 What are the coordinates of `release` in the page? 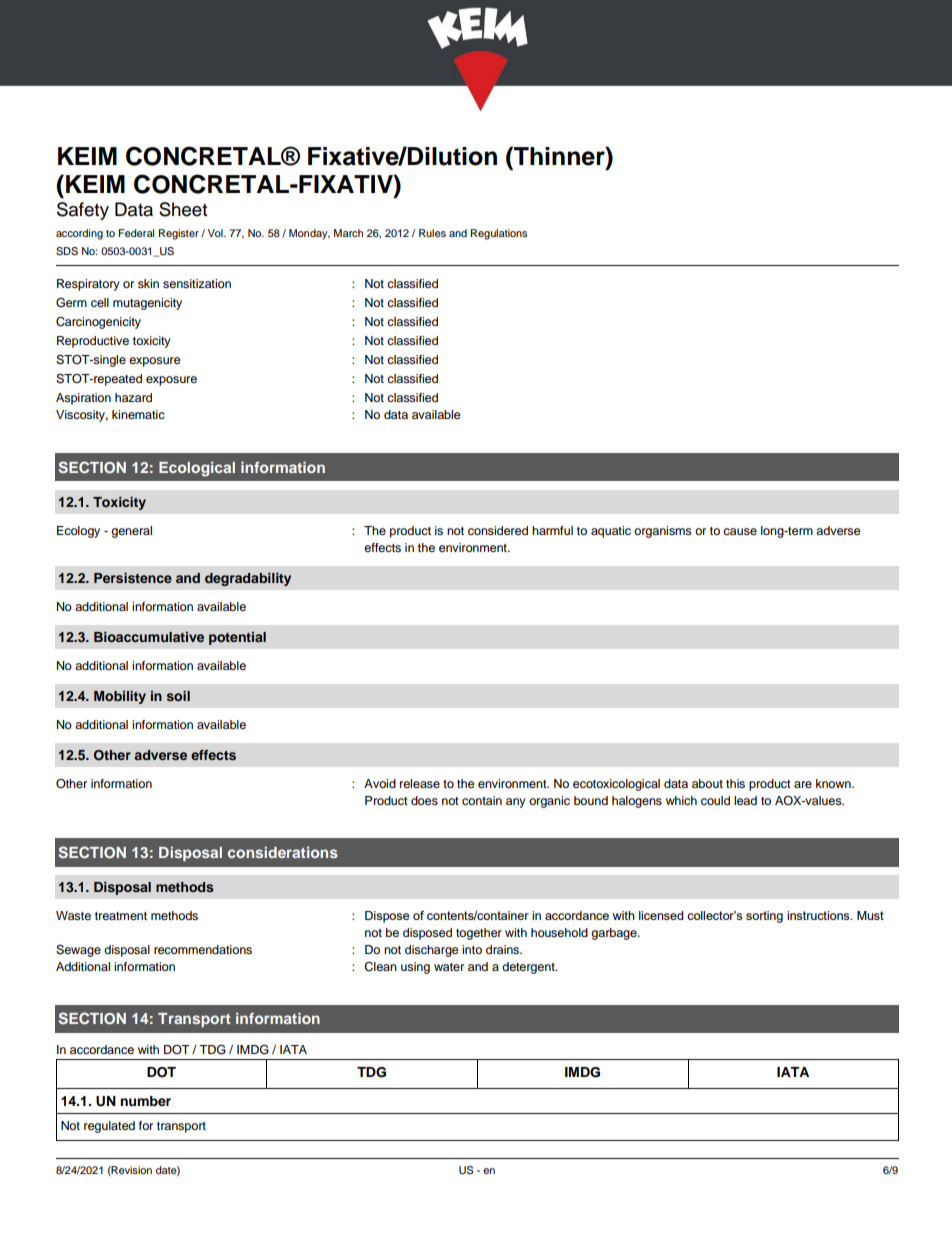 It's located at (420, 783).
